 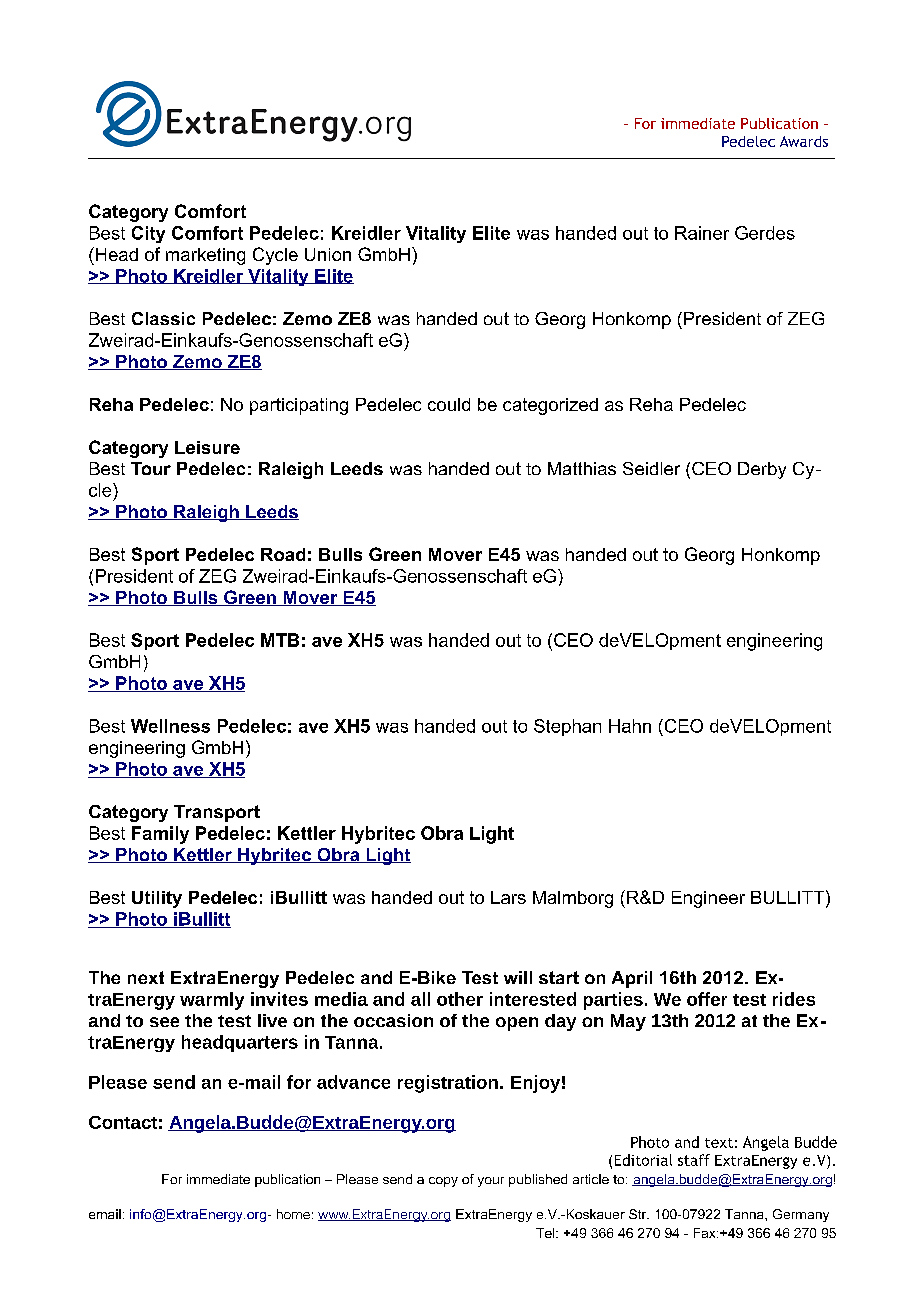 I want to click on marketing, so click(x=205, y=256).
